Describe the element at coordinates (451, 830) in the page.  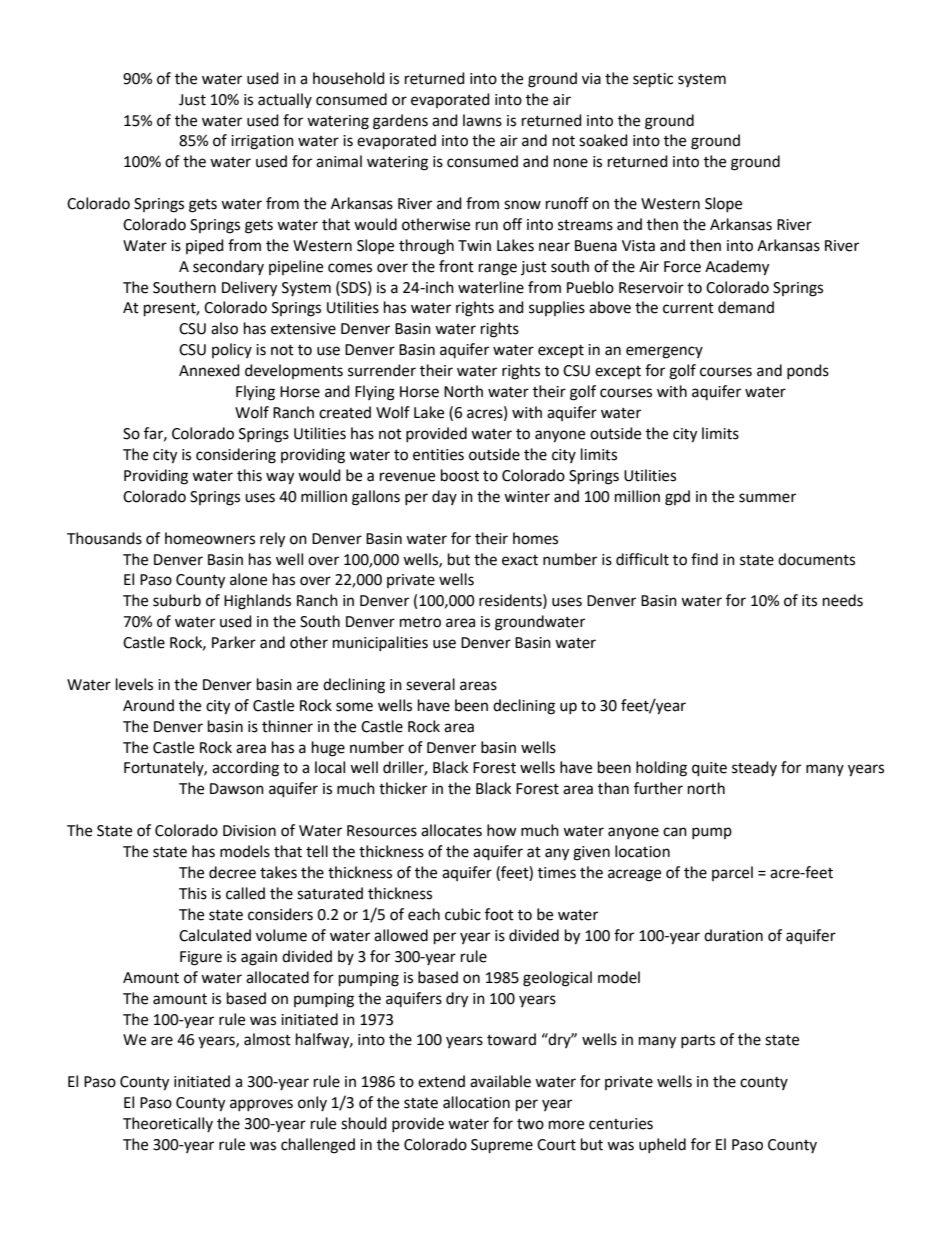
I see `allocates` at that location.
